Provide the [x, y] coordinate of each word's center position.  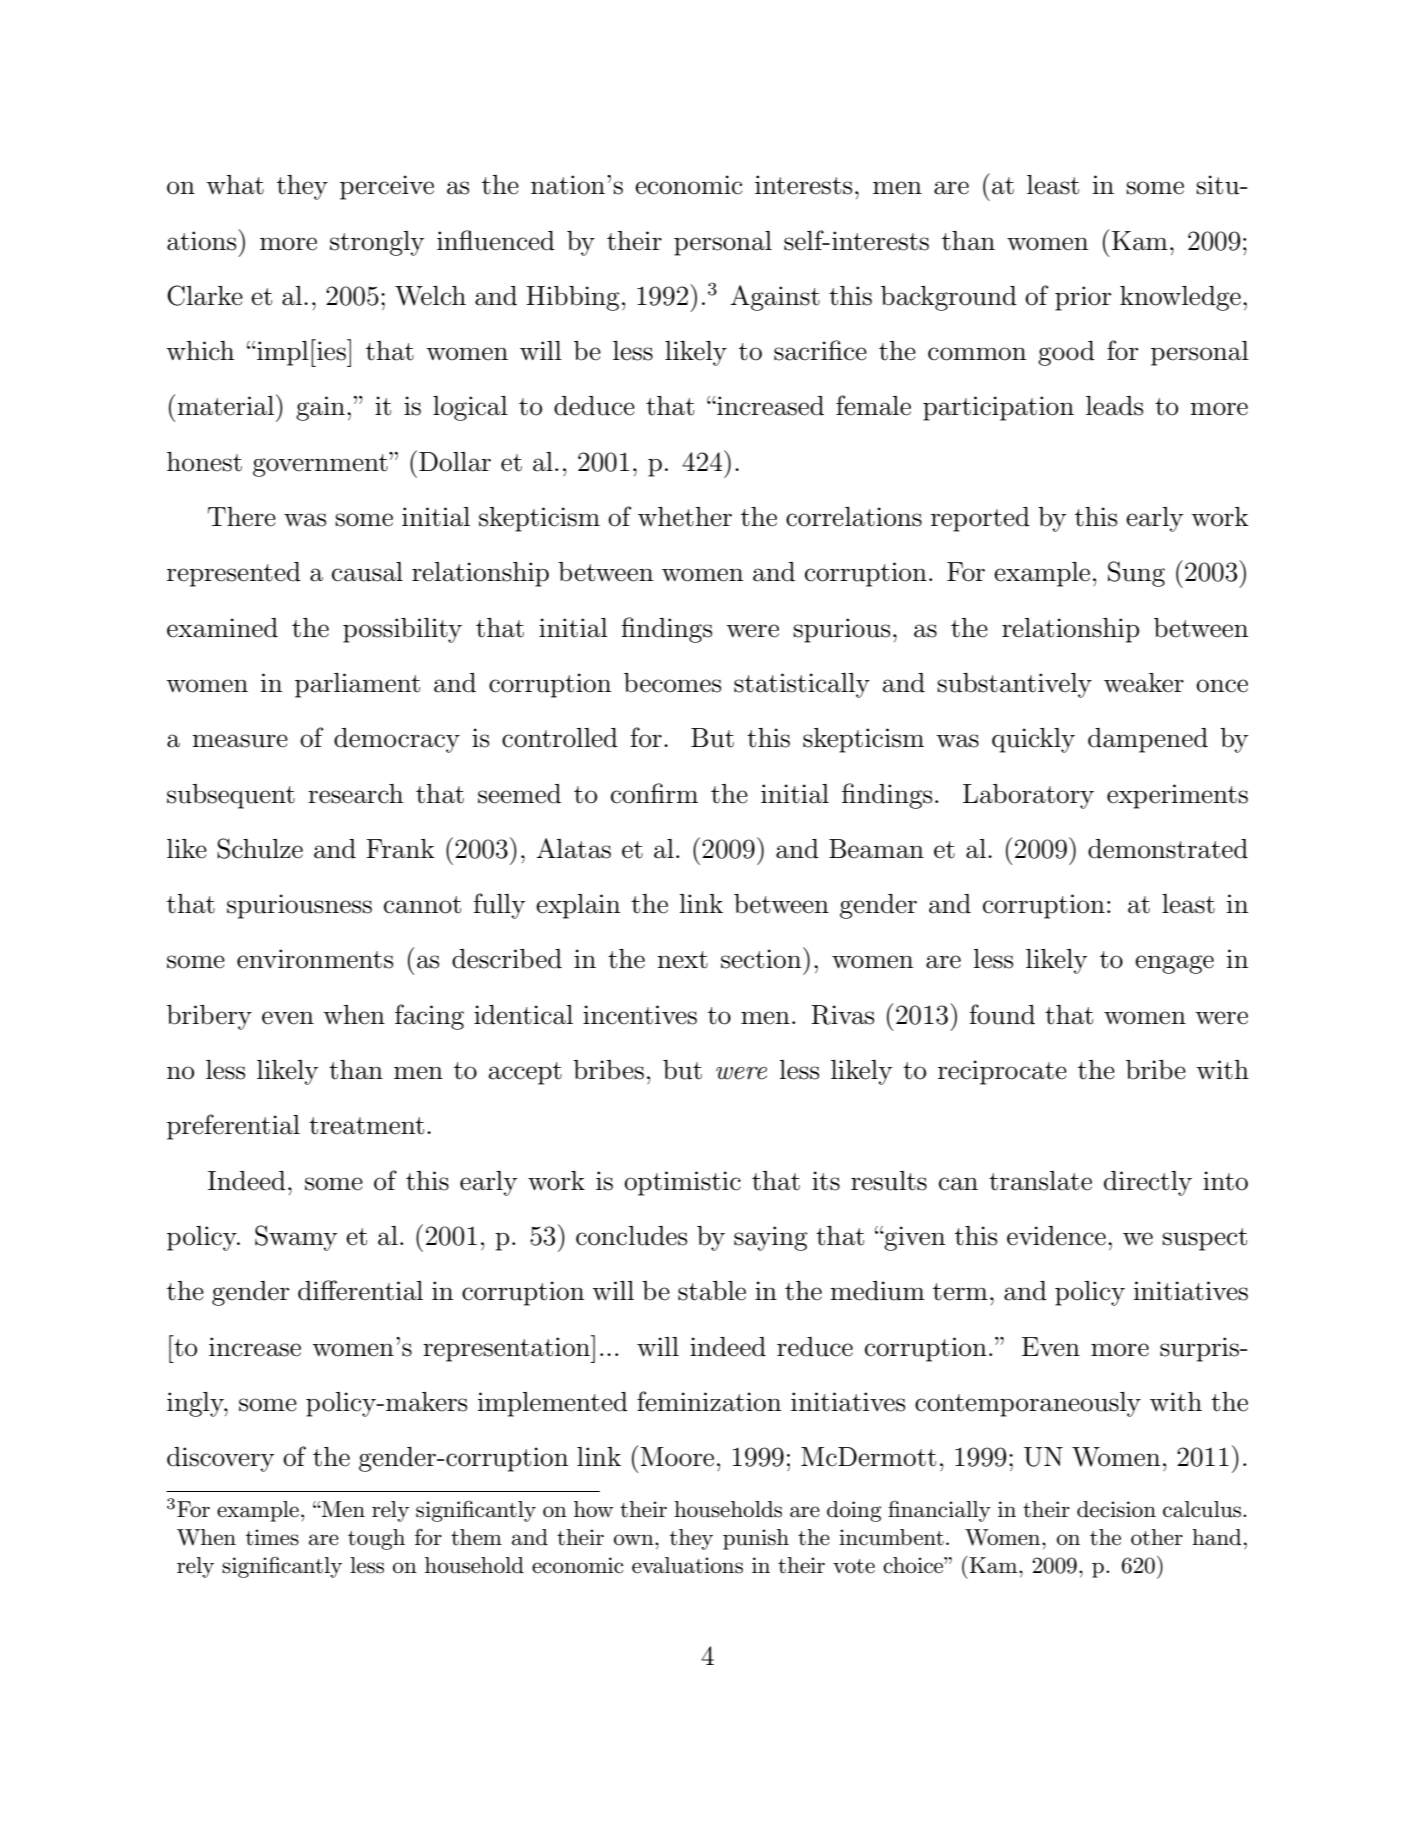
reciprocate [1002, 1072]
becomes [672, 683]
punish [756, 1539]
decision [1116, 1509]
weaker [1144, 683]
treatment [366, 1126]
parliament [357, 685]
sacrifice [820, 350]
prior [1083, 298]
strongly [377, 243]
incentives [640, 1015]
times [272, 1537]
